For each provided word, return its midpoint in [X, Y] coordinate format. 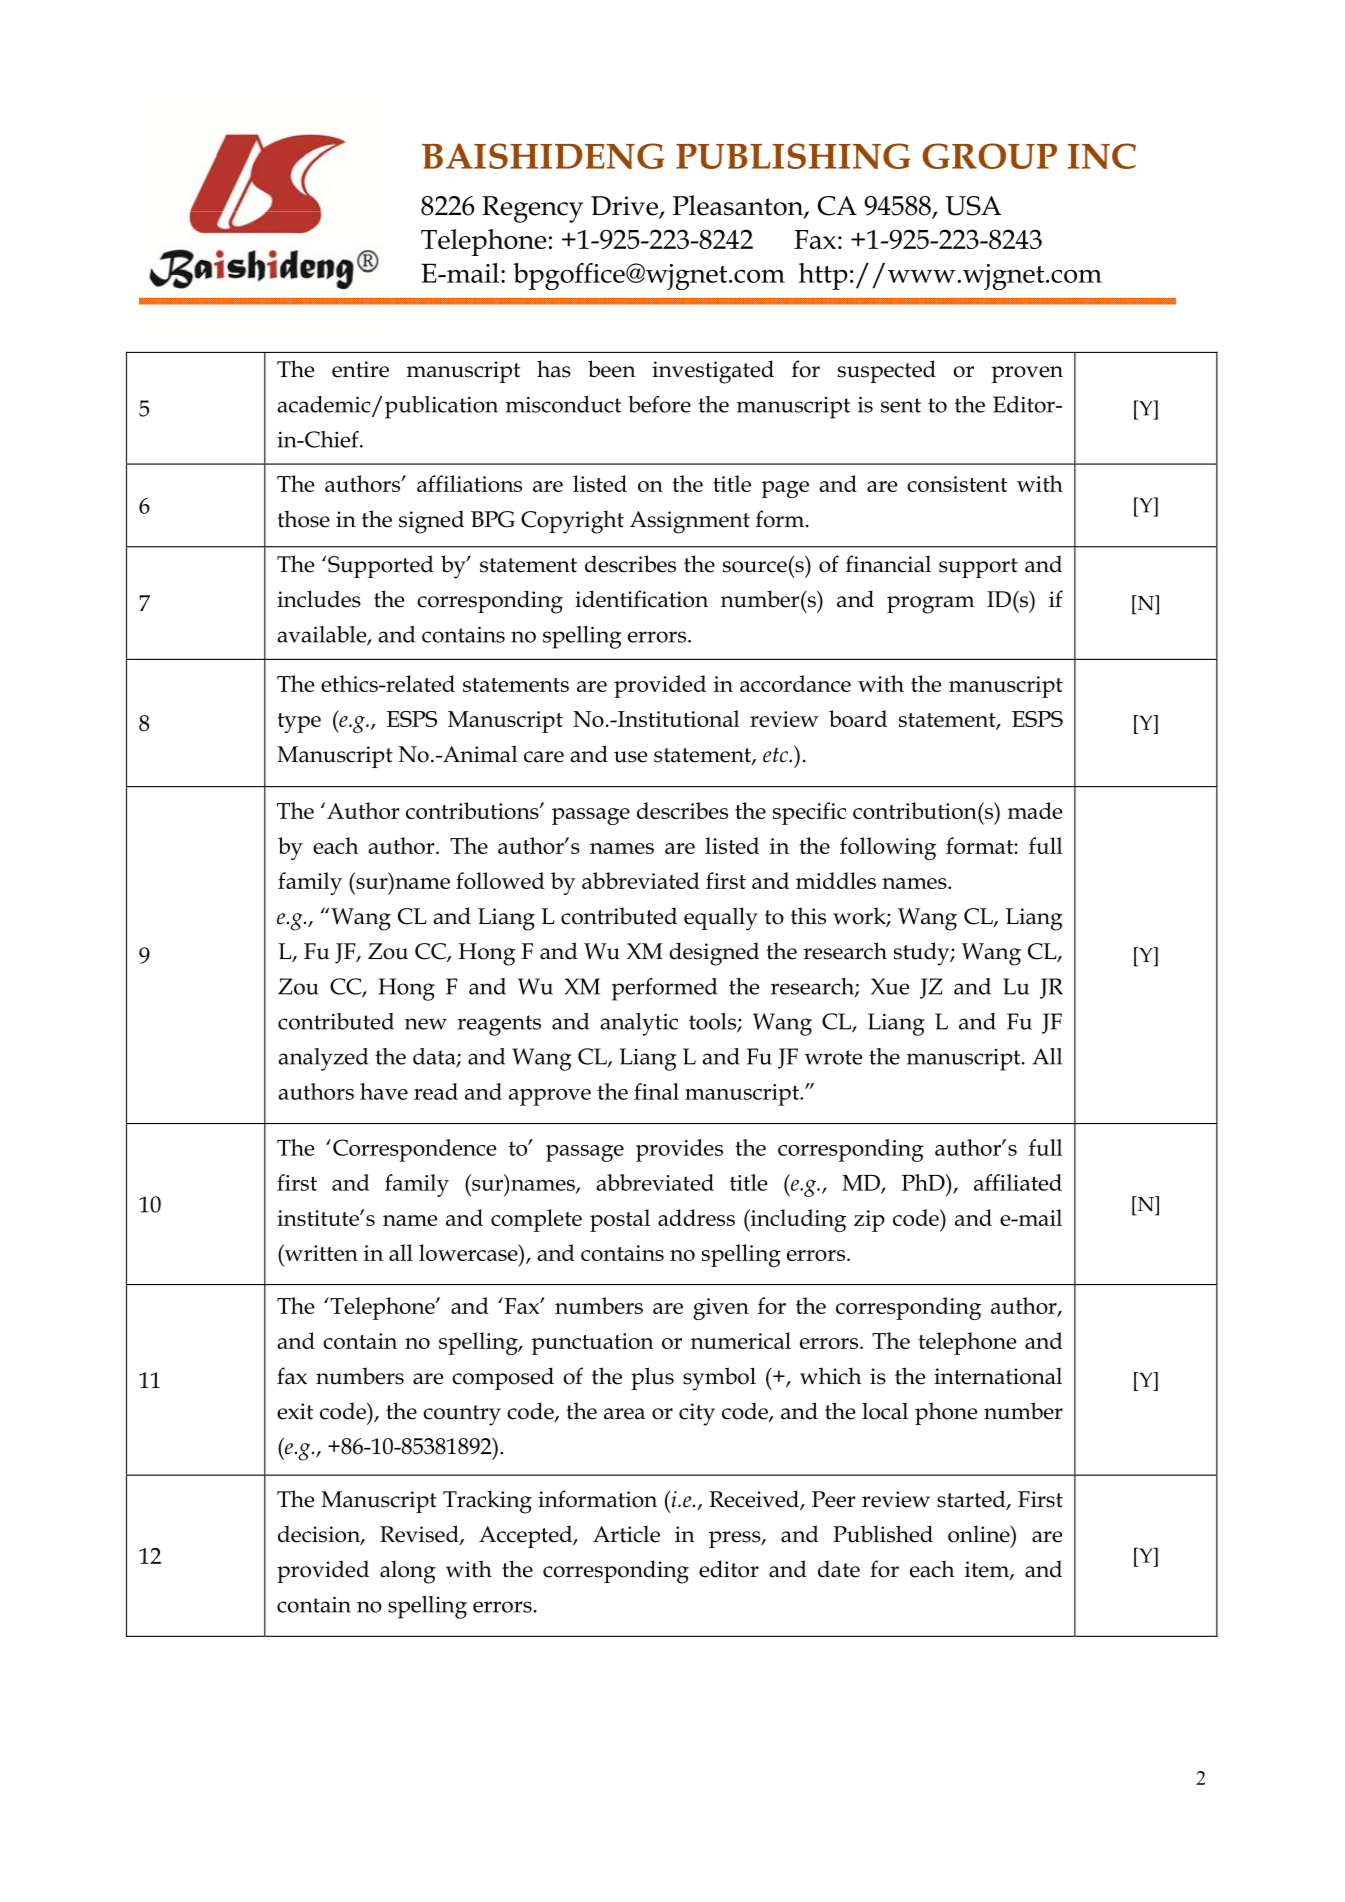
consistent [957, 484]
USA [974, 206]
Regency [532, 209]
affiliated [1018, 1182]
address [696, 1217]
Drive [625, 207]
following [888, 848]
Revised [420, 1535]
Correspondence [414, 1150]
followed [500, 880]
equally [721, 919]
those [303, 519]
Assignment [690, 522]
